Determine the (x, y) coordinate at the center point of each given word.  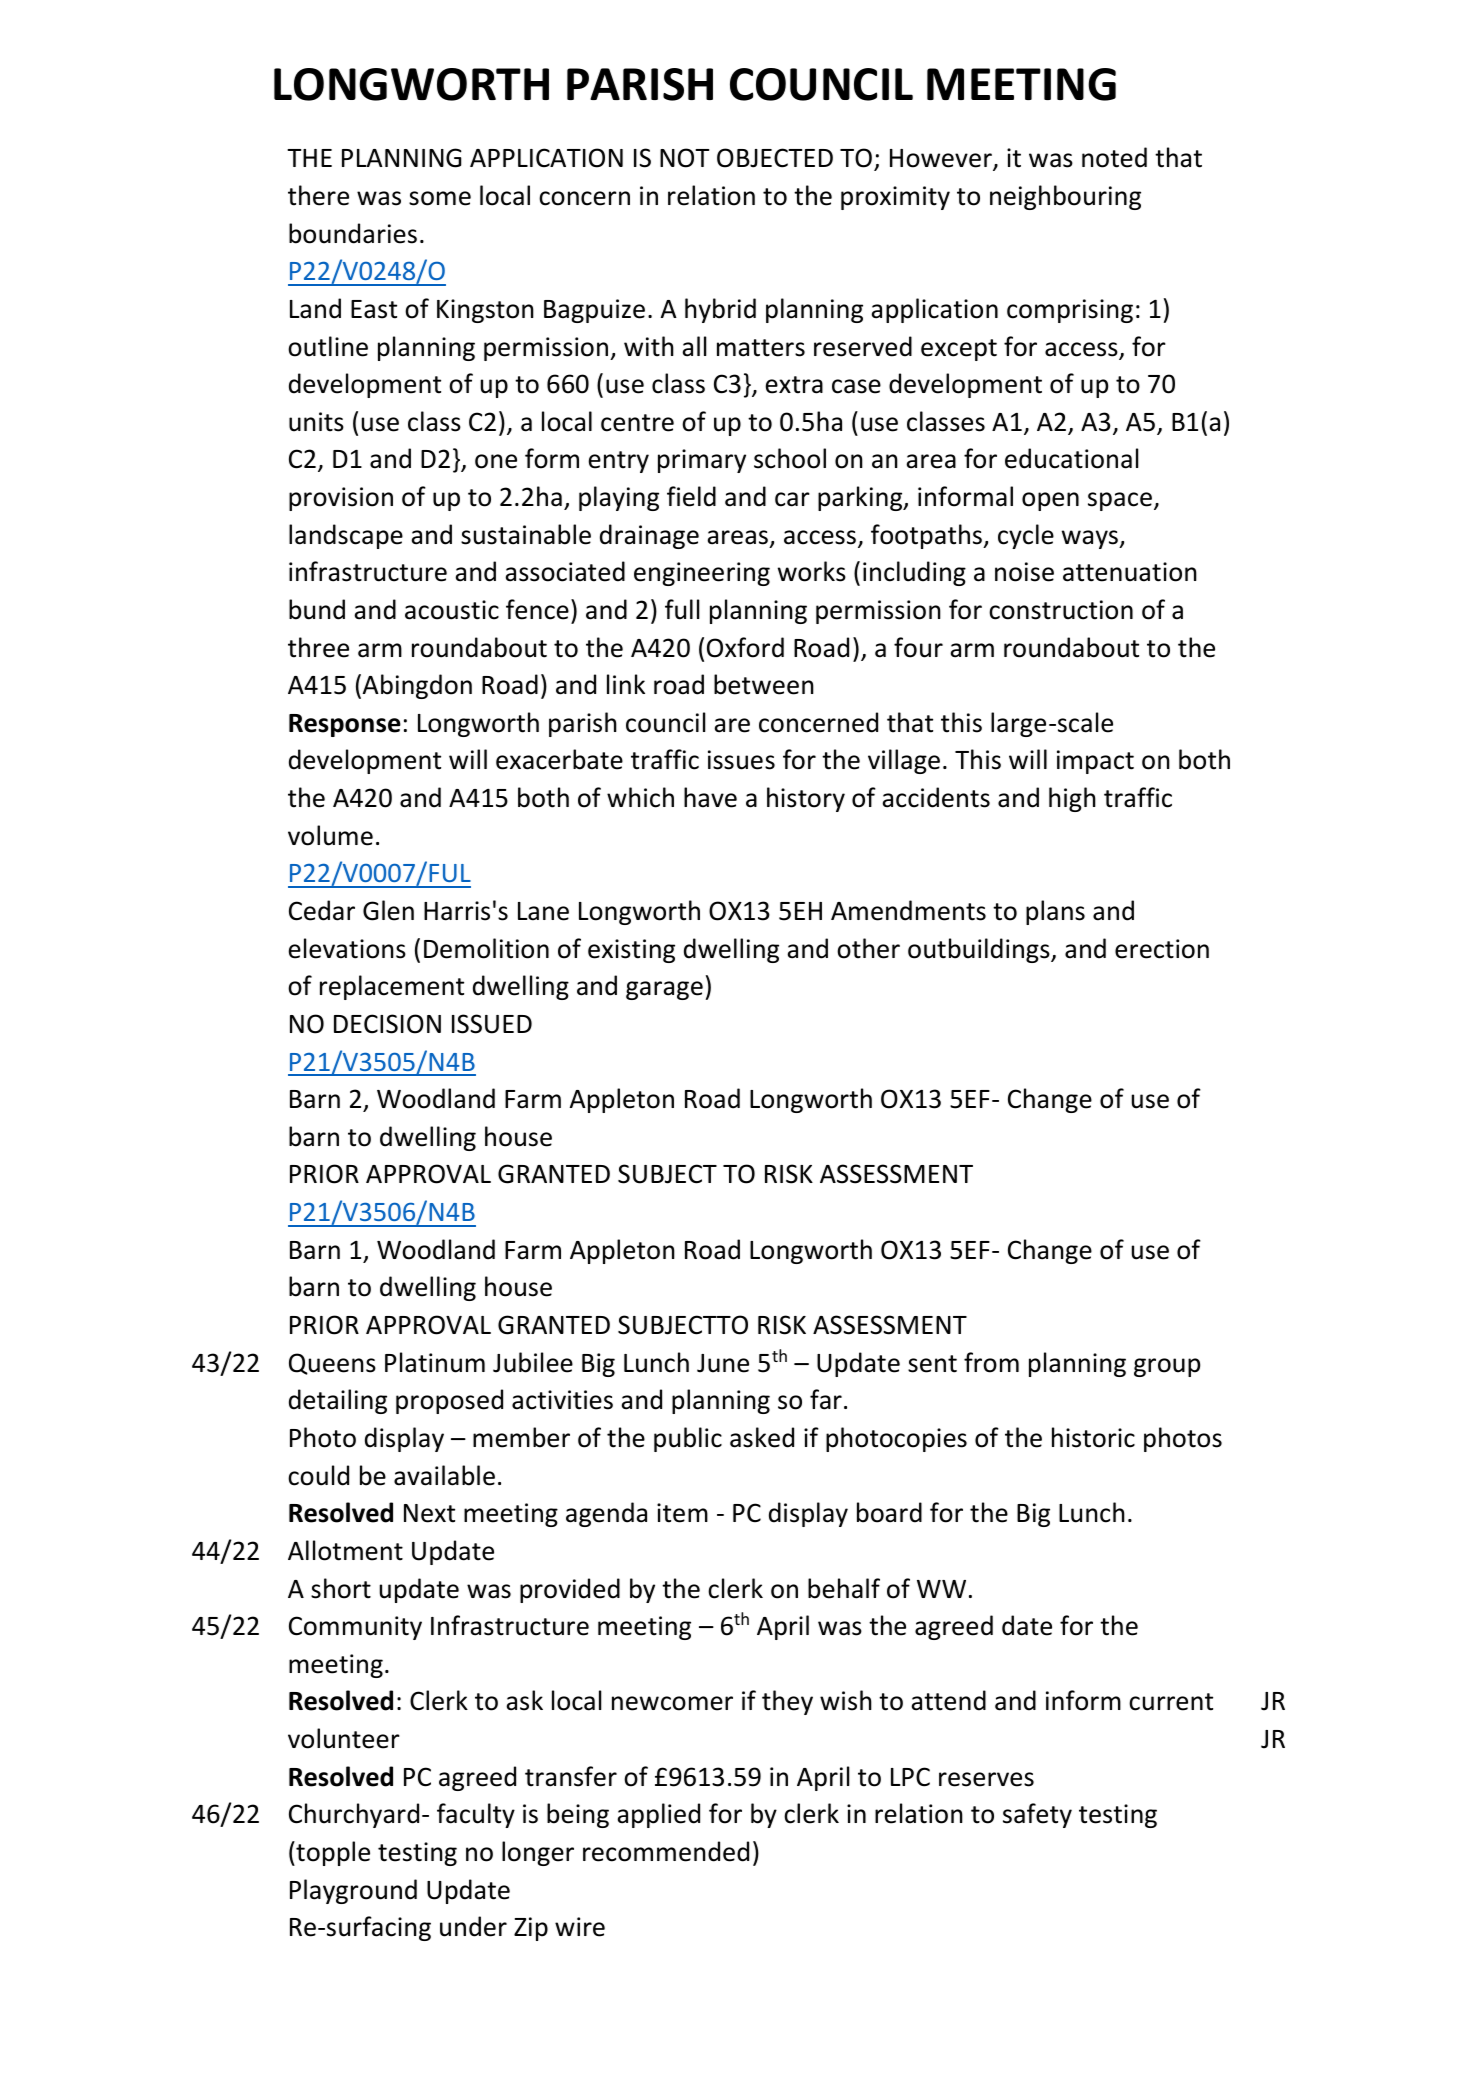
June (723, 1363)
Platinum (435, 1362)
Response (345, 725)
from (991, 1362)
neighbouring (1065, 197)
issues (741, 760)
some (440, 198)
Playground (353, 1891)
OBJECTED (775, 158)
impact (1095, 762)
